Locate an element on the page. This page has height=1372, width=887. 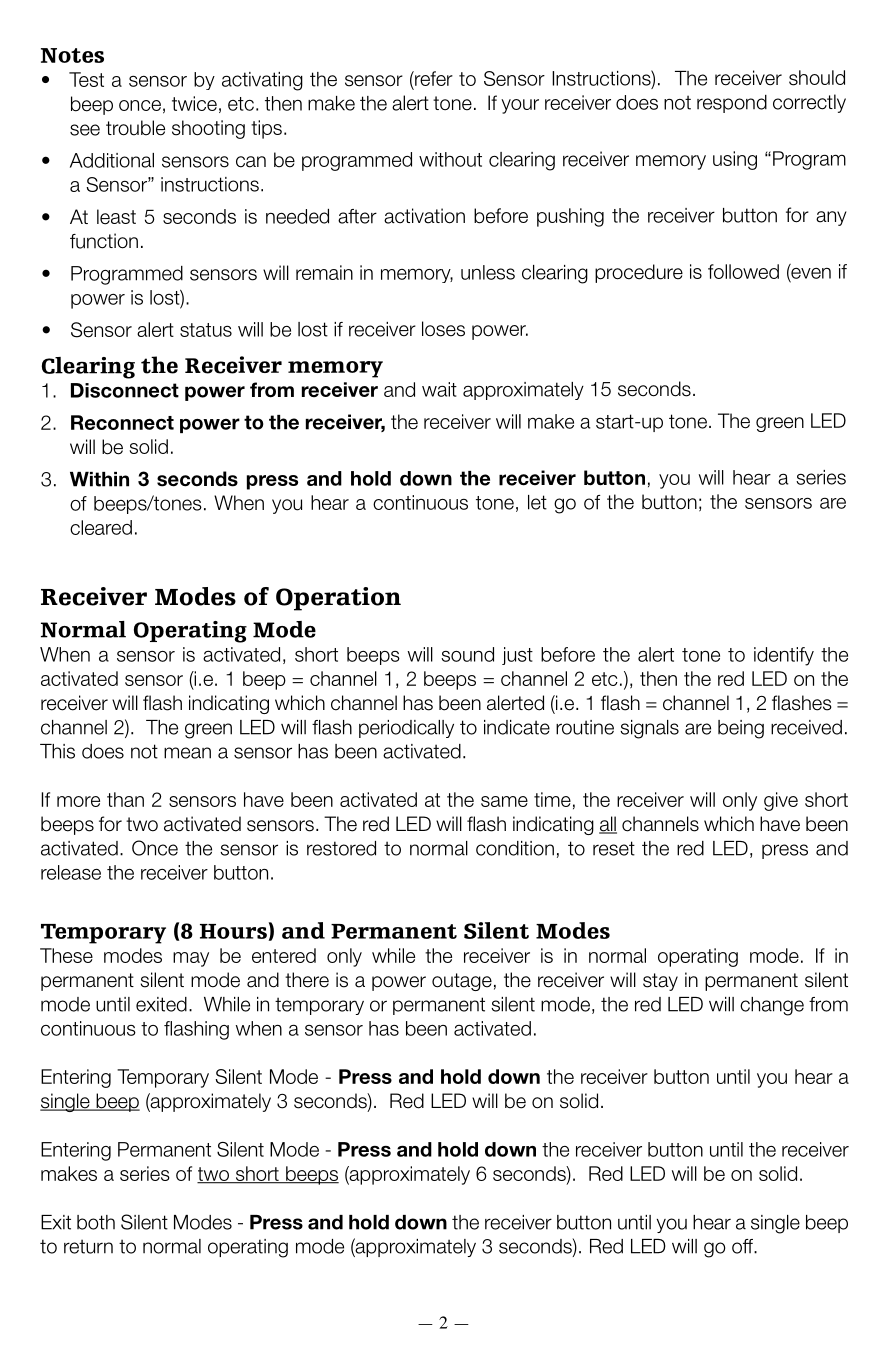
respond is located at coordinates (732, 104).
